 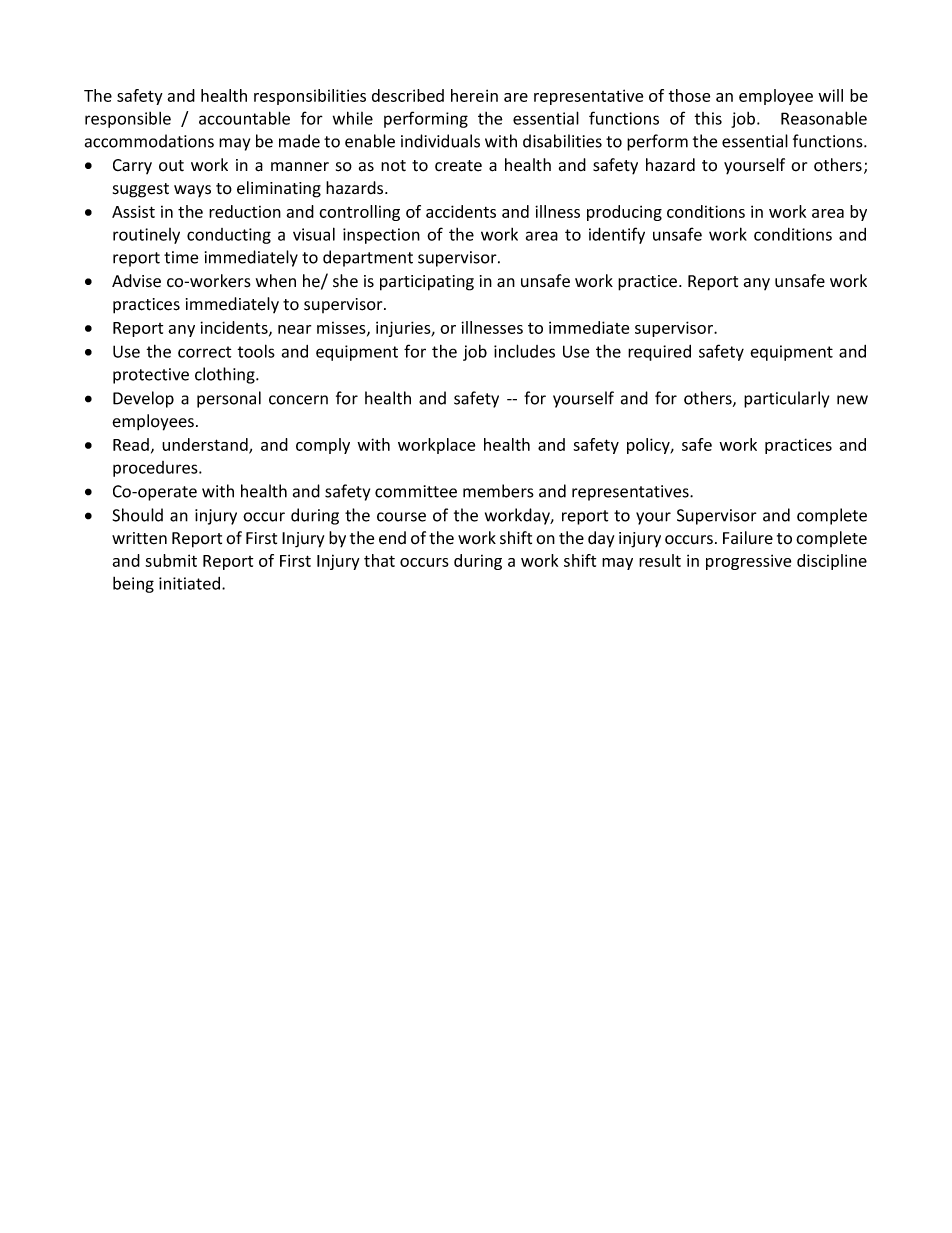 What do you see at coordinates (379, 560) in the screenshot?
I see `that` at bounding box center [379, 560].
